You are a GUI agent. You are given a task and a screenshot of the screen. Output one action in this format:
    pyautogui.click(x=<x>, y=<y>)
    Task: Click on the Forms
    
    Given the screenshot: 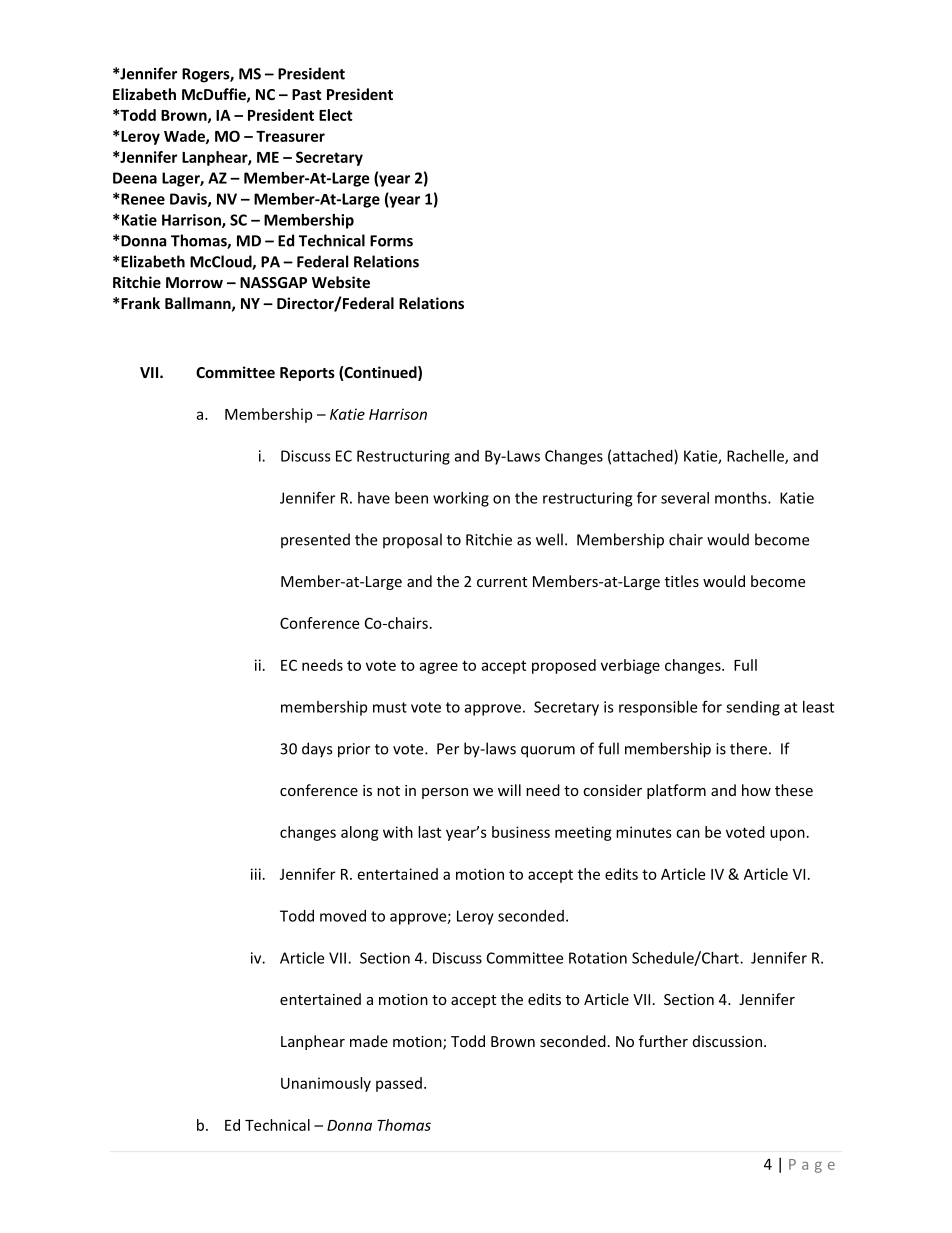 What is the action you would take?
    pyautogui.click(x=391, y=241)
